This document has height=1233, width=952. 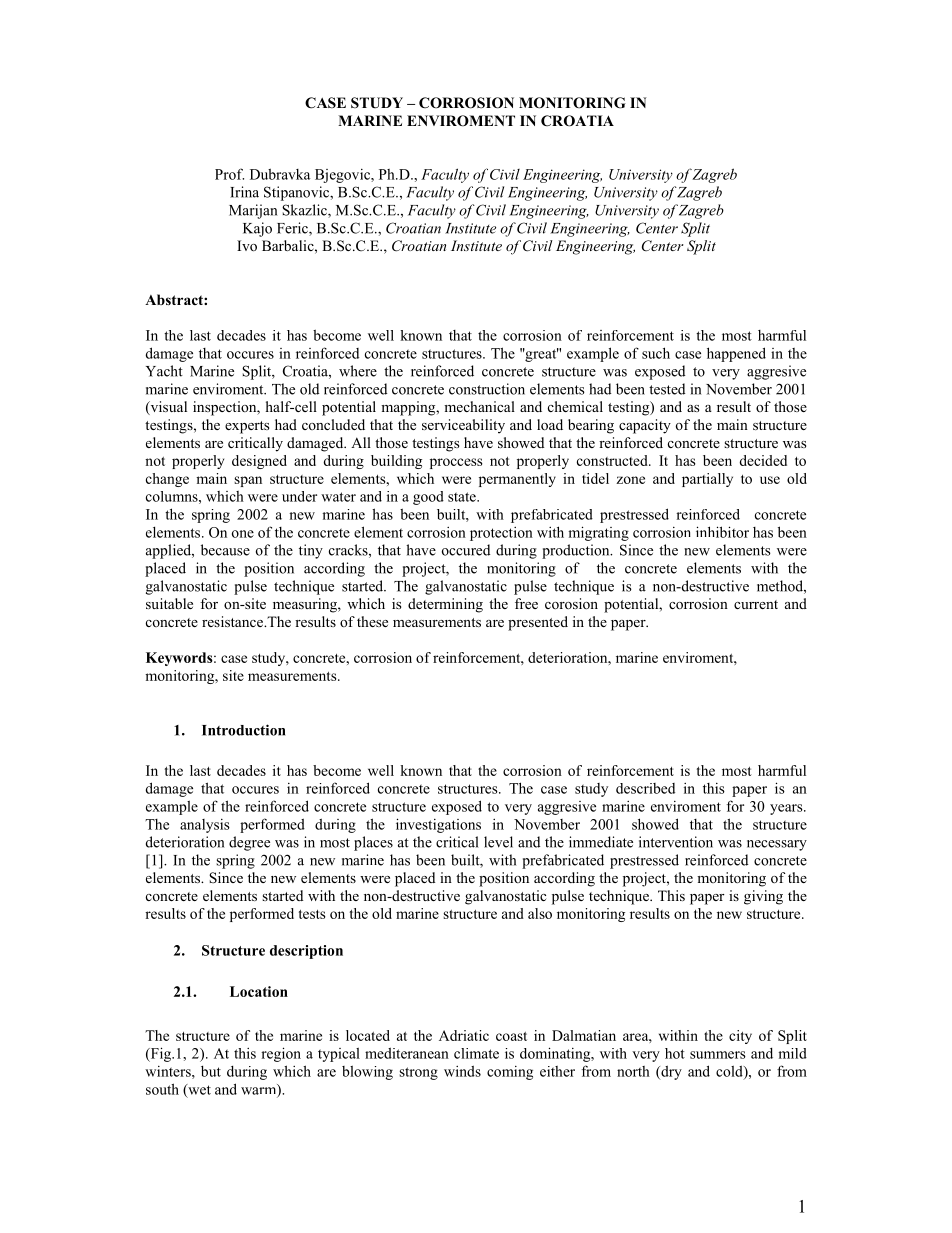 I want to click on Ivo, so click(x=247, y=246).
